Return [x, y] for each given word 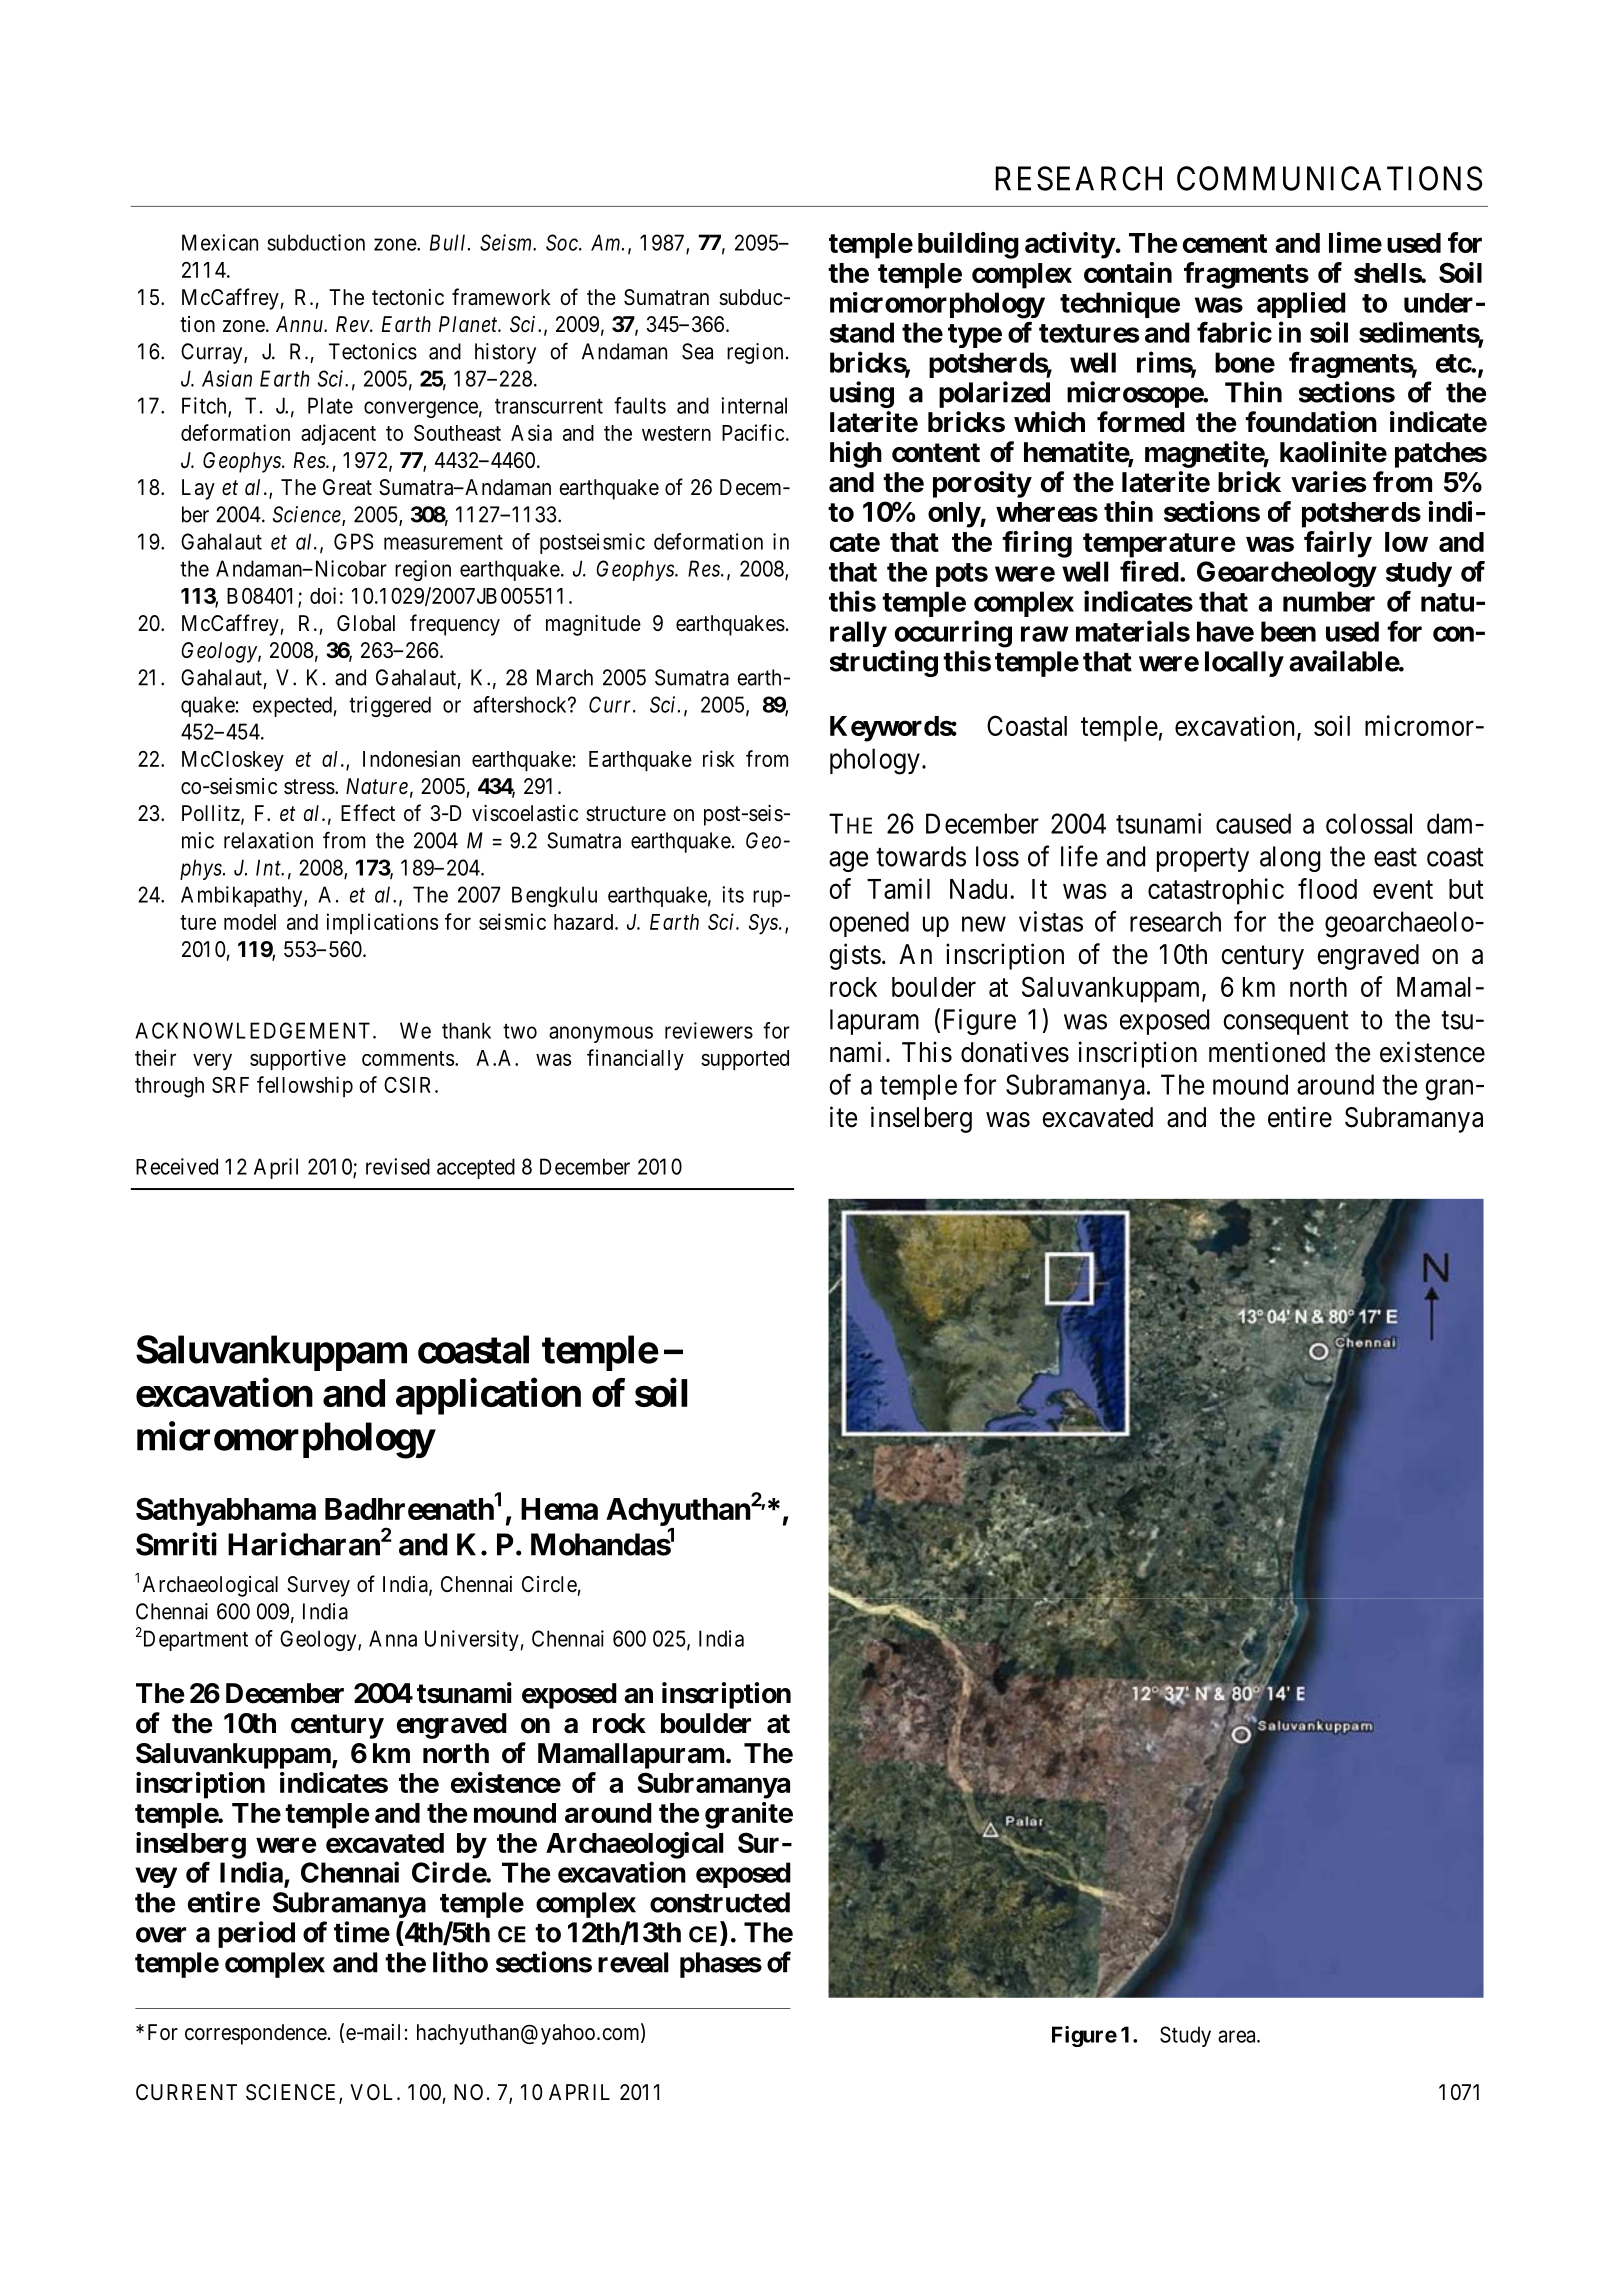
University [472, 1640]
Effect [368, 812]
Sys [764, 924]
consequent [1286, 1023]
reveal [633, 1962]
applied [1301, 305]
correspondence [256, 2034]
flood [1327, 888]
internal [754, 405]
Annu [300, 324]
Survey [318, 1586]
